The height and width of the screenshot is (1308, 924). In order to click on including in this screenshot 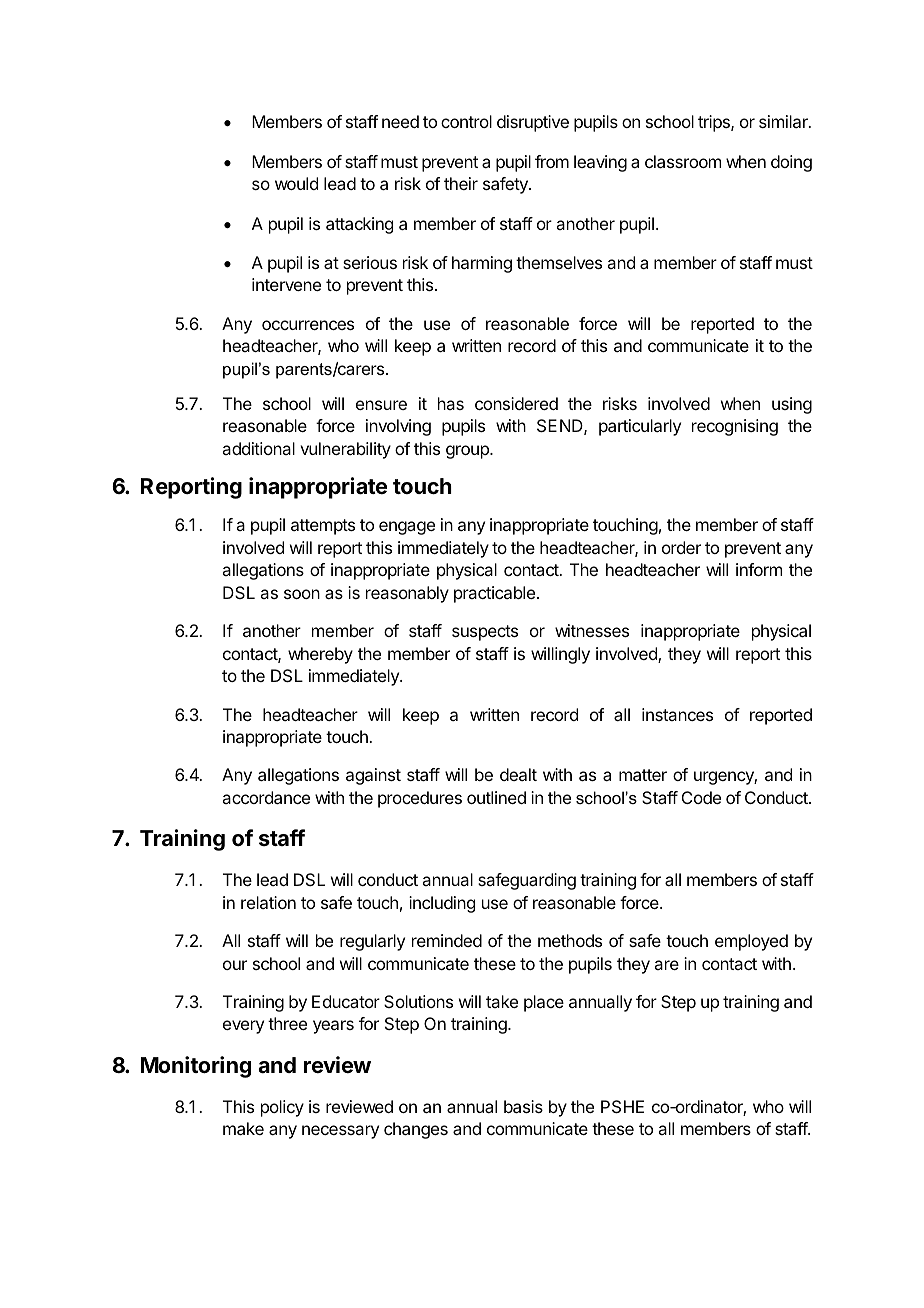, I will do `click(442, 904)`.
